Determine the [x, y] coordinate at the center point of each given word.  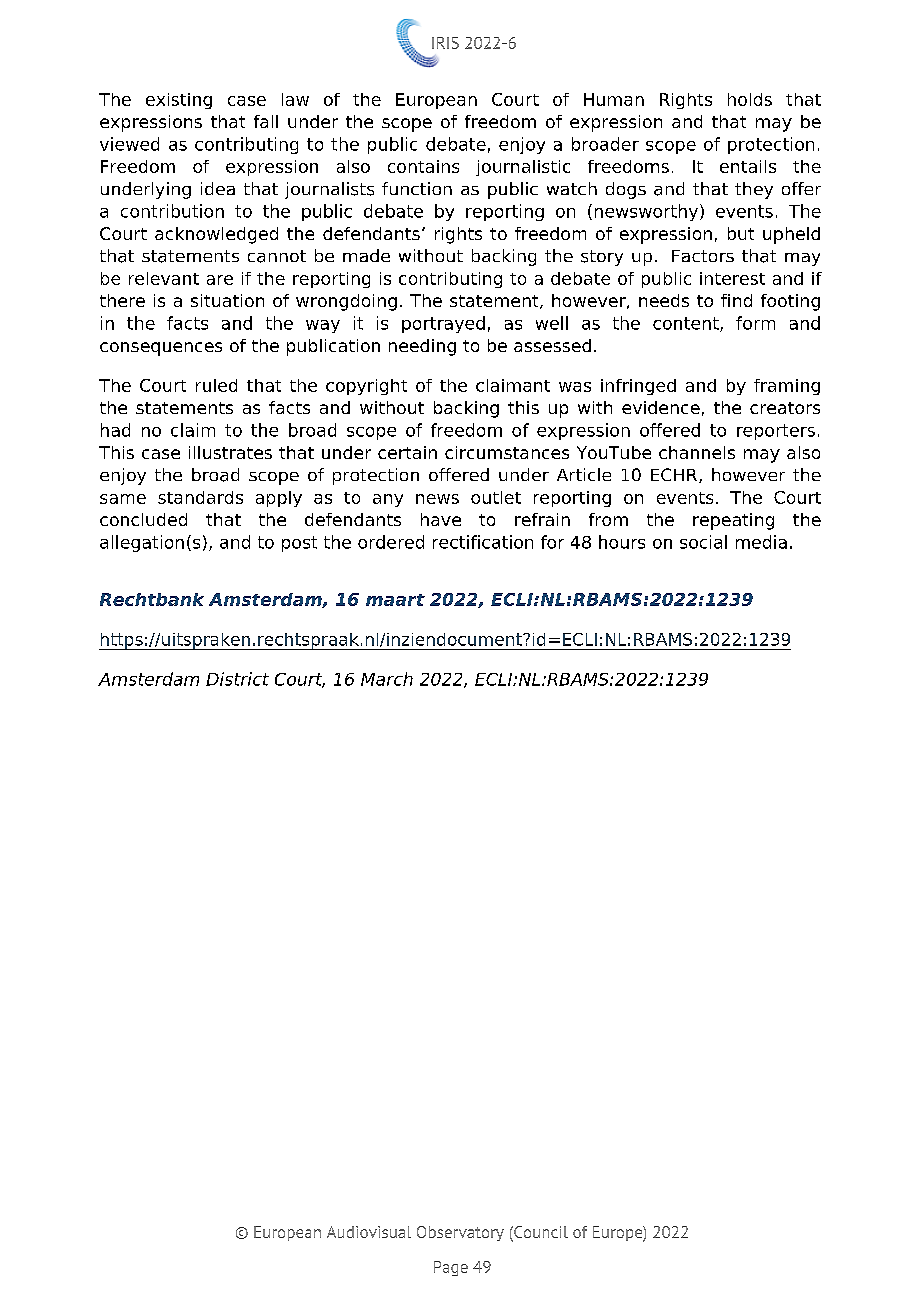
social [703, 542]
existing [179, 101]
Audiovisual [369, 1232]
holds [750, 99]
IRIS [445, 43]
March [387, 679]
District [237, 679]
